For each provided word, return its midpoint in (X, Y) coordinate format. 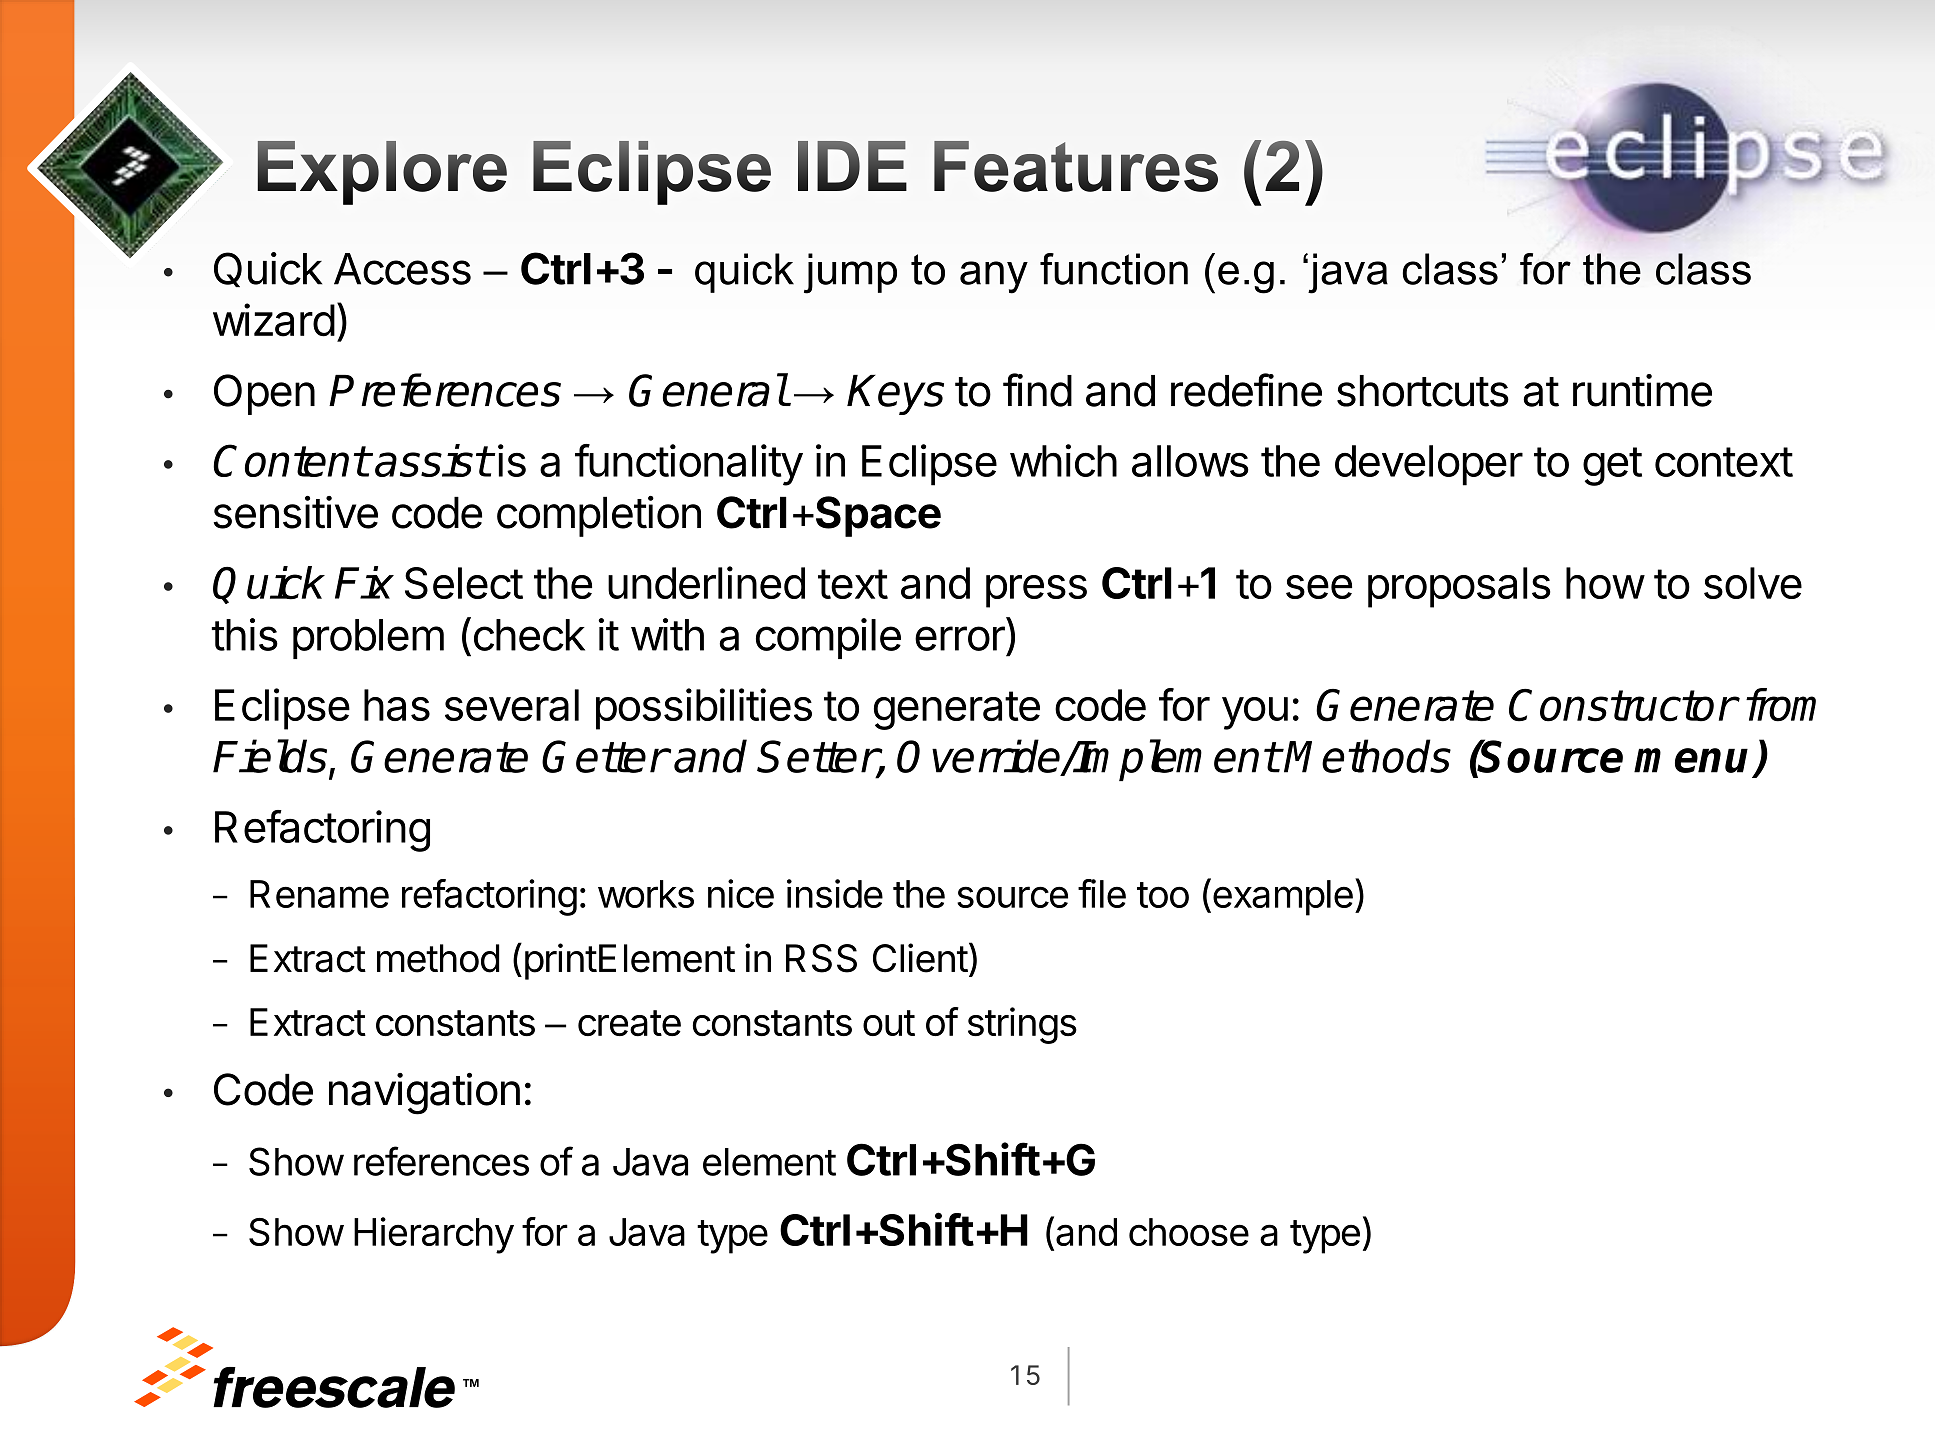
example (1283, 898)
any (994, 277)
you (1255, 713)
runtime (1642, 390)
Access (402, 269)
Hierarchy (434, 1235)
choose (1189, 1232)
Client (920, 958)
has (397, 705)
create (629, 1023)
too (1163, 895)
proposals (1459, 587)
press (1036, 591)
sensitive (296, 512)
